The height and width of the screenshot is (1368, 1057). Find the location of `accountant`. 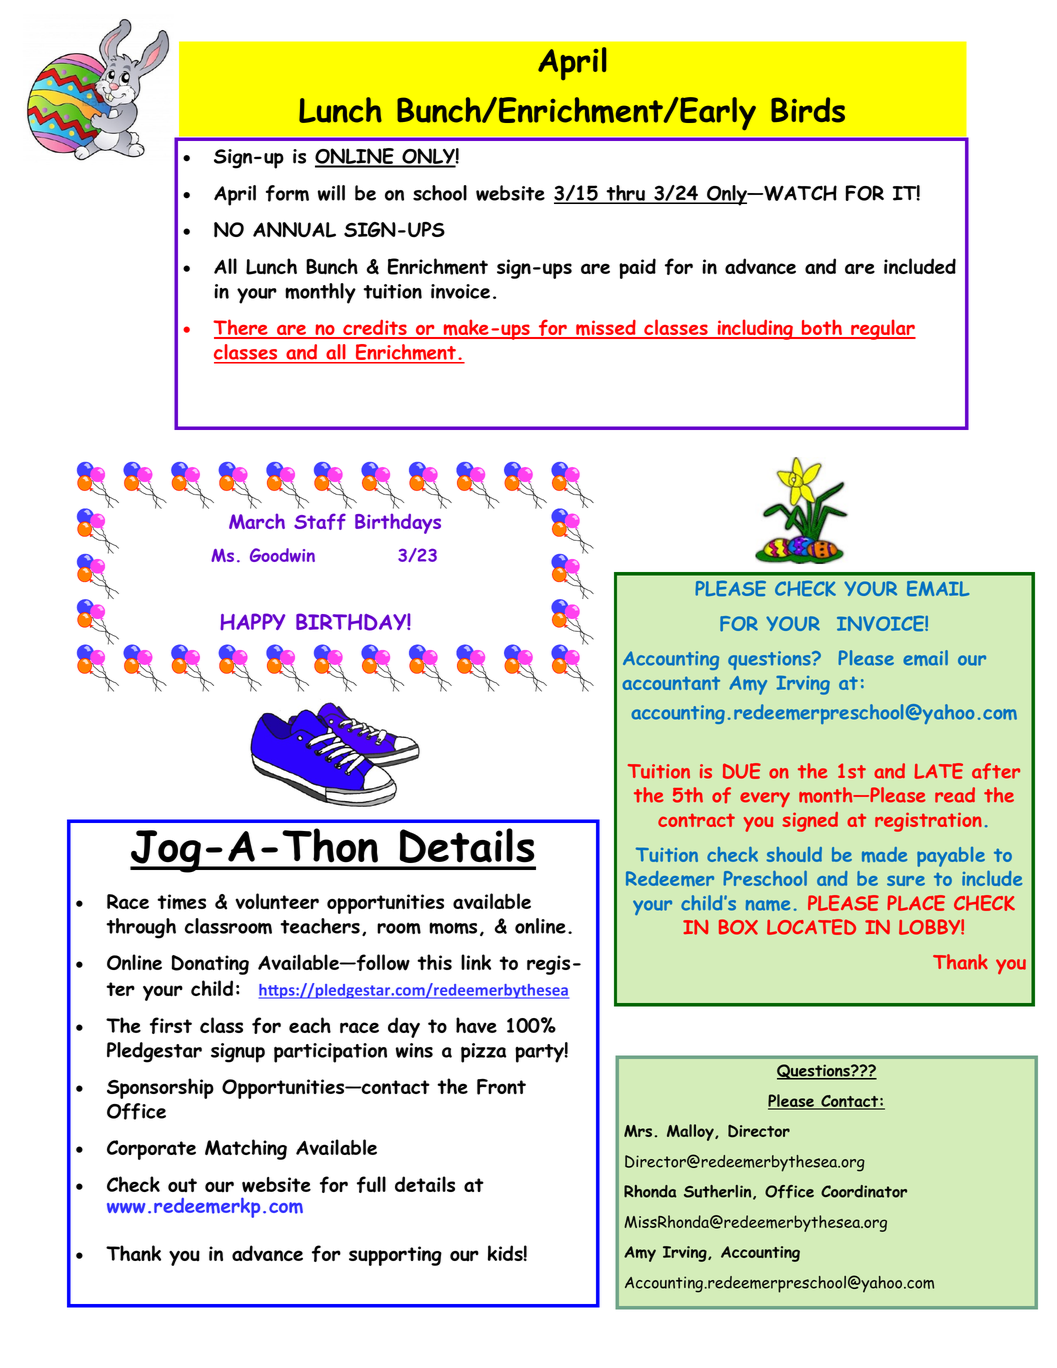

accountant is located at coordinates (671, 683).
